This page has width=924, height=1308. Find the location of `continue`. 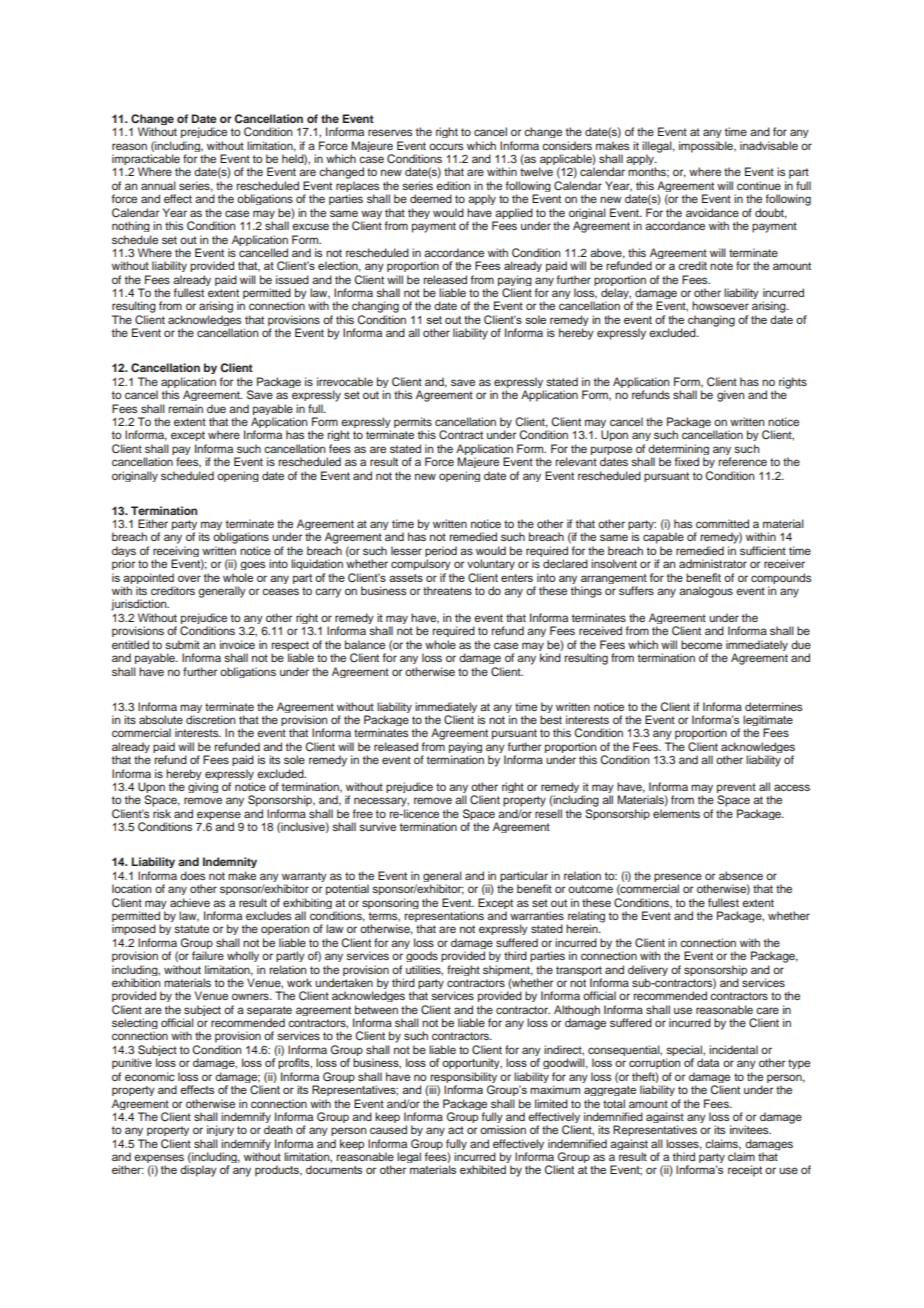

continue is located at coordinates (759, 185).
